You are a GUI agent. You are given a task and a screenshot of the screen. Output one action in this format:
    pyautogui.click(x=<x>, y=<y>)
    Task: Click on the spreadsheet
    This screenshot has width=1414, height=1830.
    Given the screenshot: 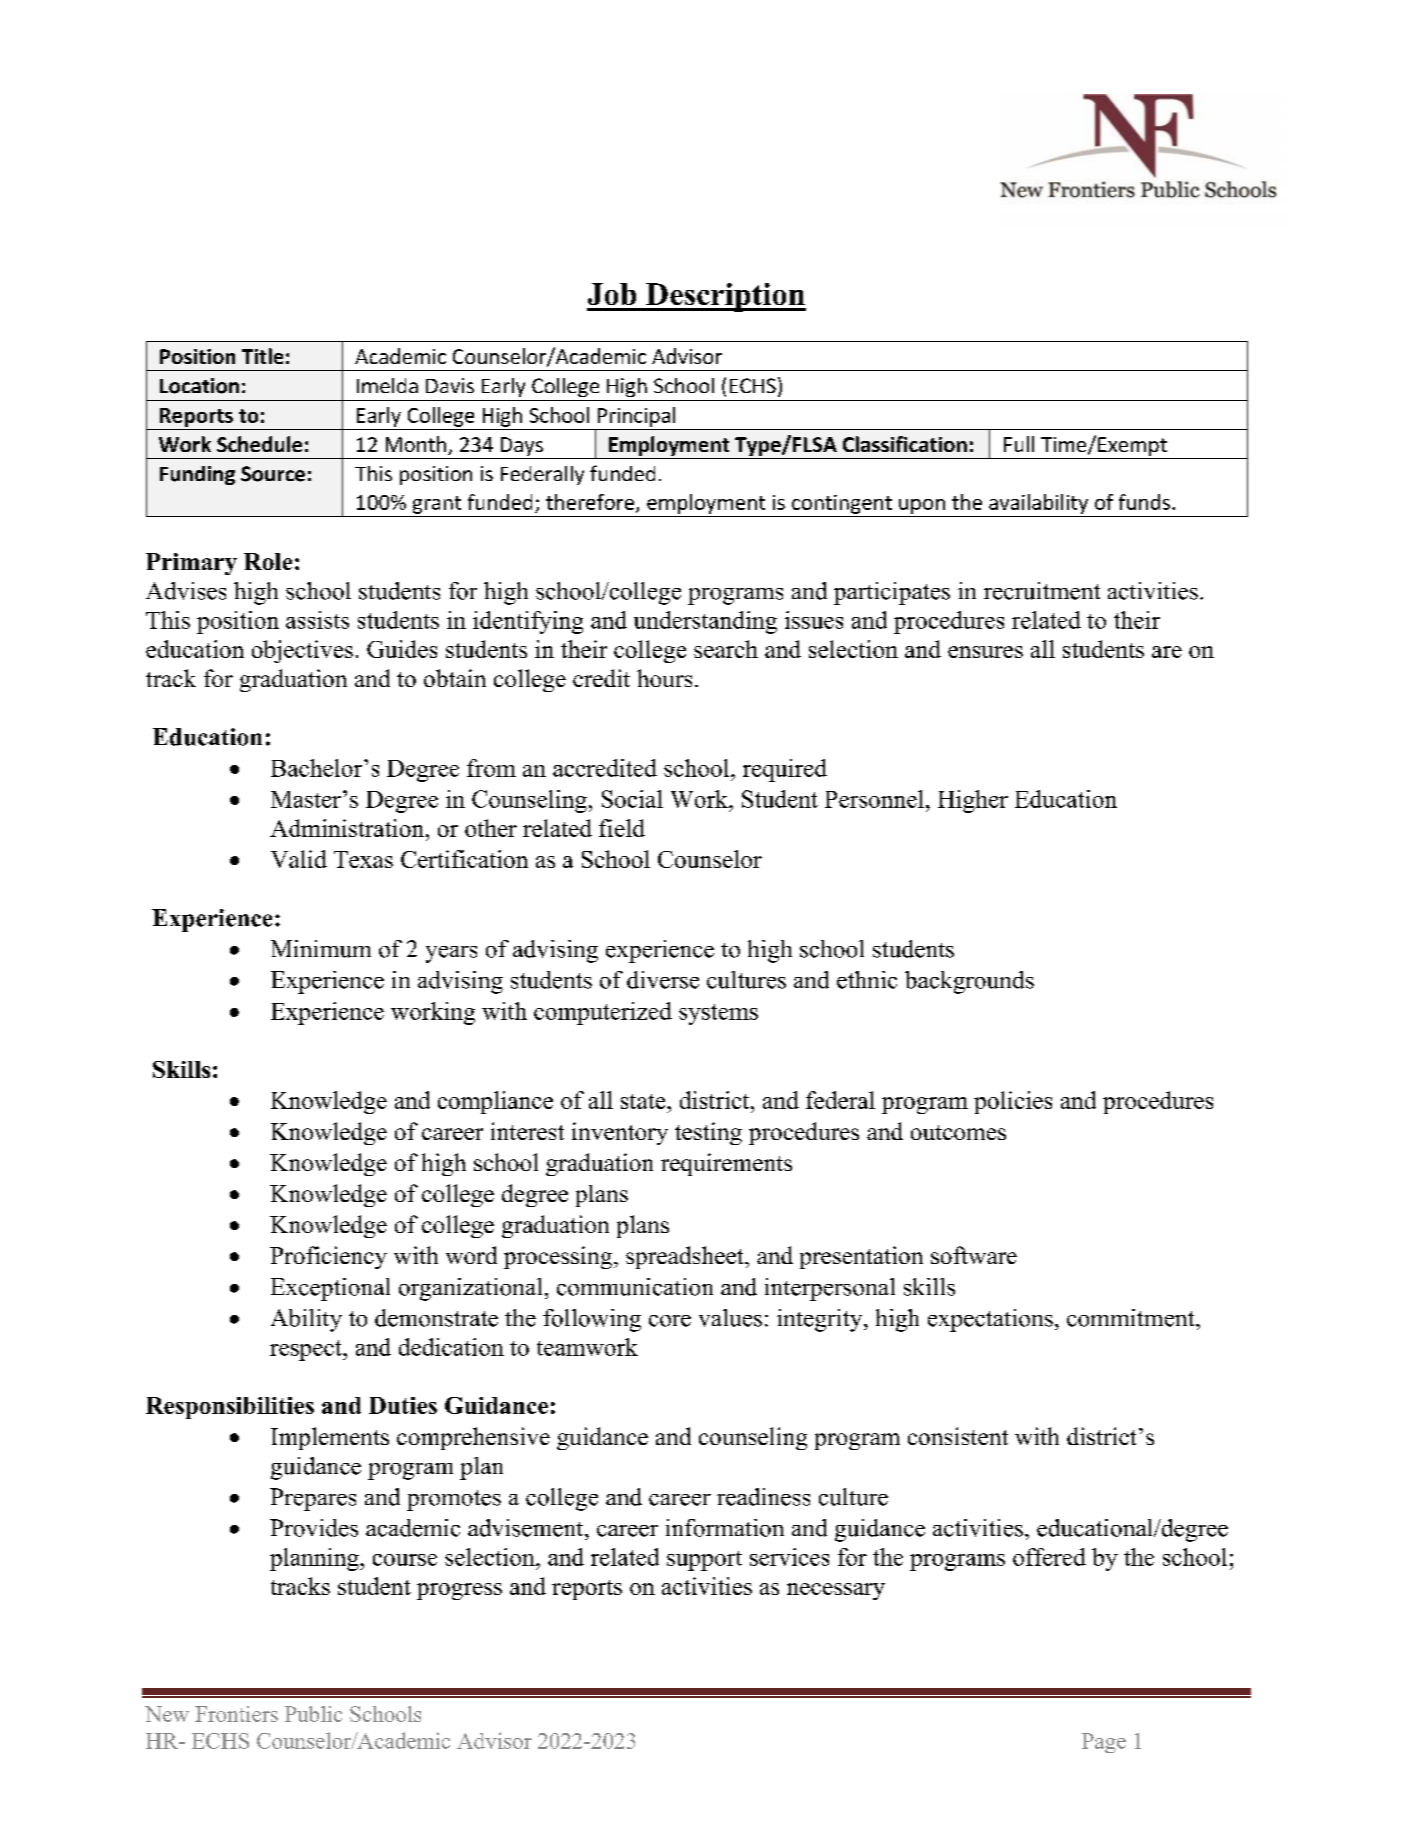 What is the action you would take?
    pyautogui.click(x=686, y=1257)
